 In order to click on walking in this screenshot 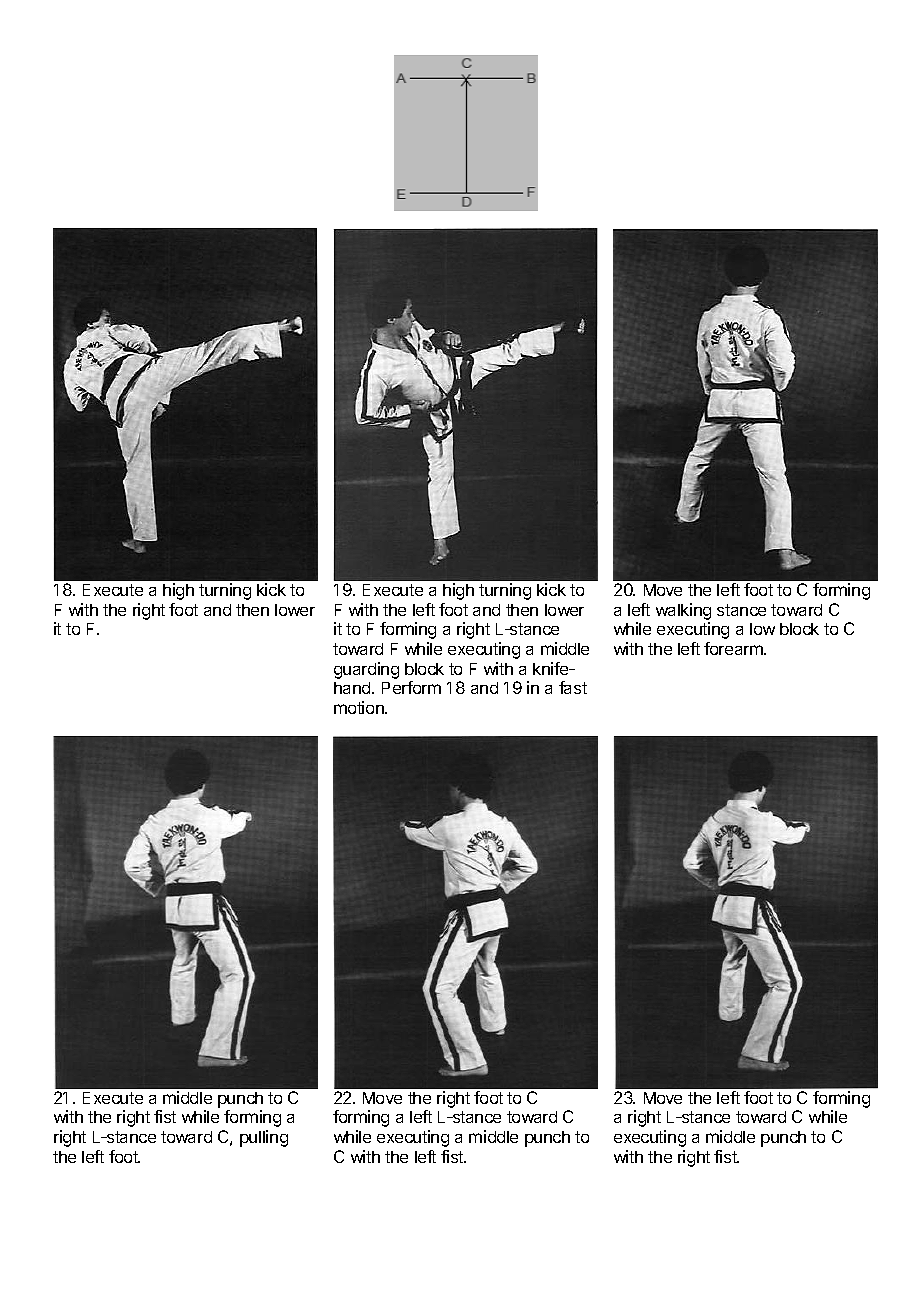, I will do `click(683, 611)`.
